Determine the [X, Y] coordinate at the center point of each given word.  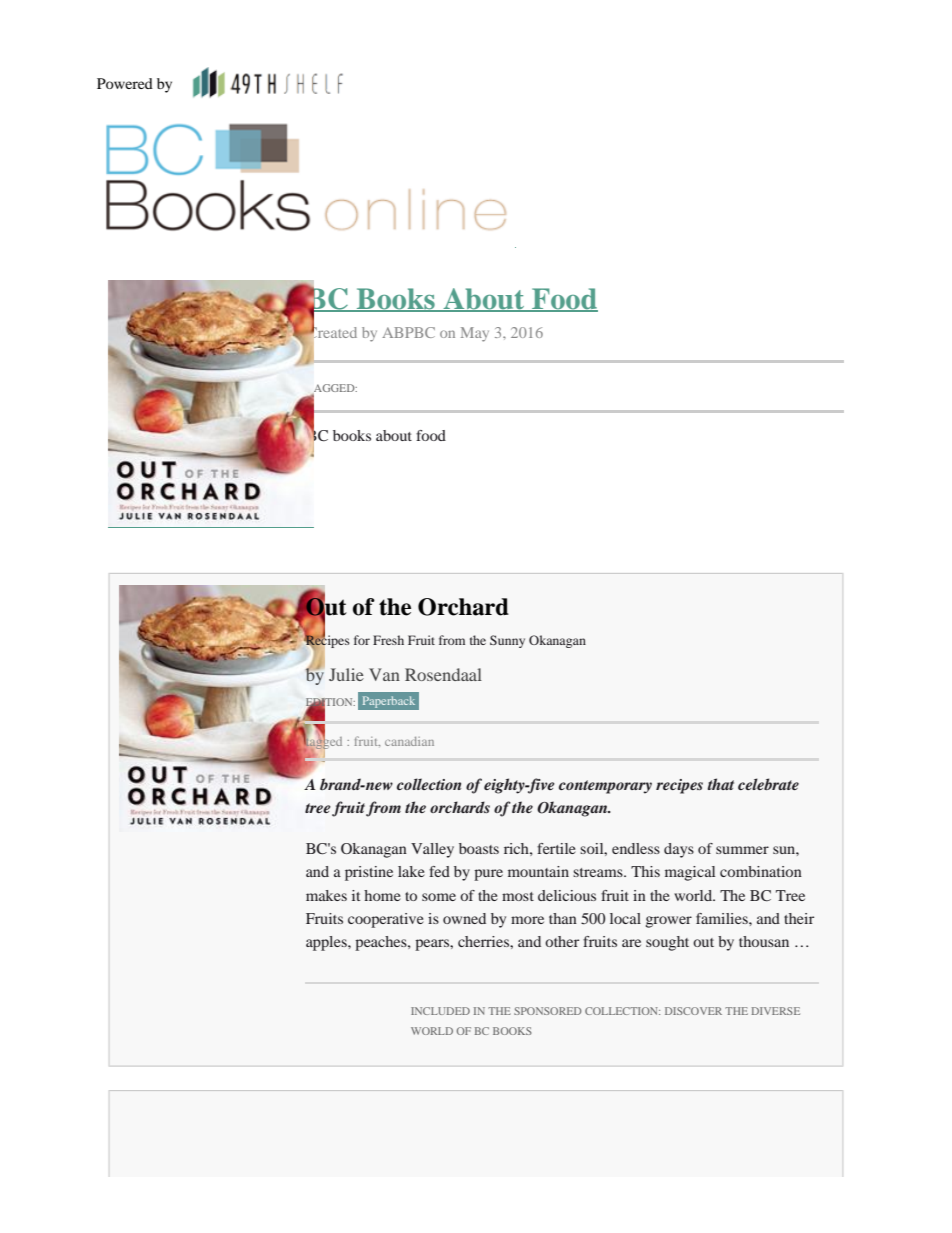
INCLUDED [440, 1011]
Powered [125, 83]
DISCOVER [693, 1011]
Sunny [507, 641]
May [475, 334]
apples [327, 943]
